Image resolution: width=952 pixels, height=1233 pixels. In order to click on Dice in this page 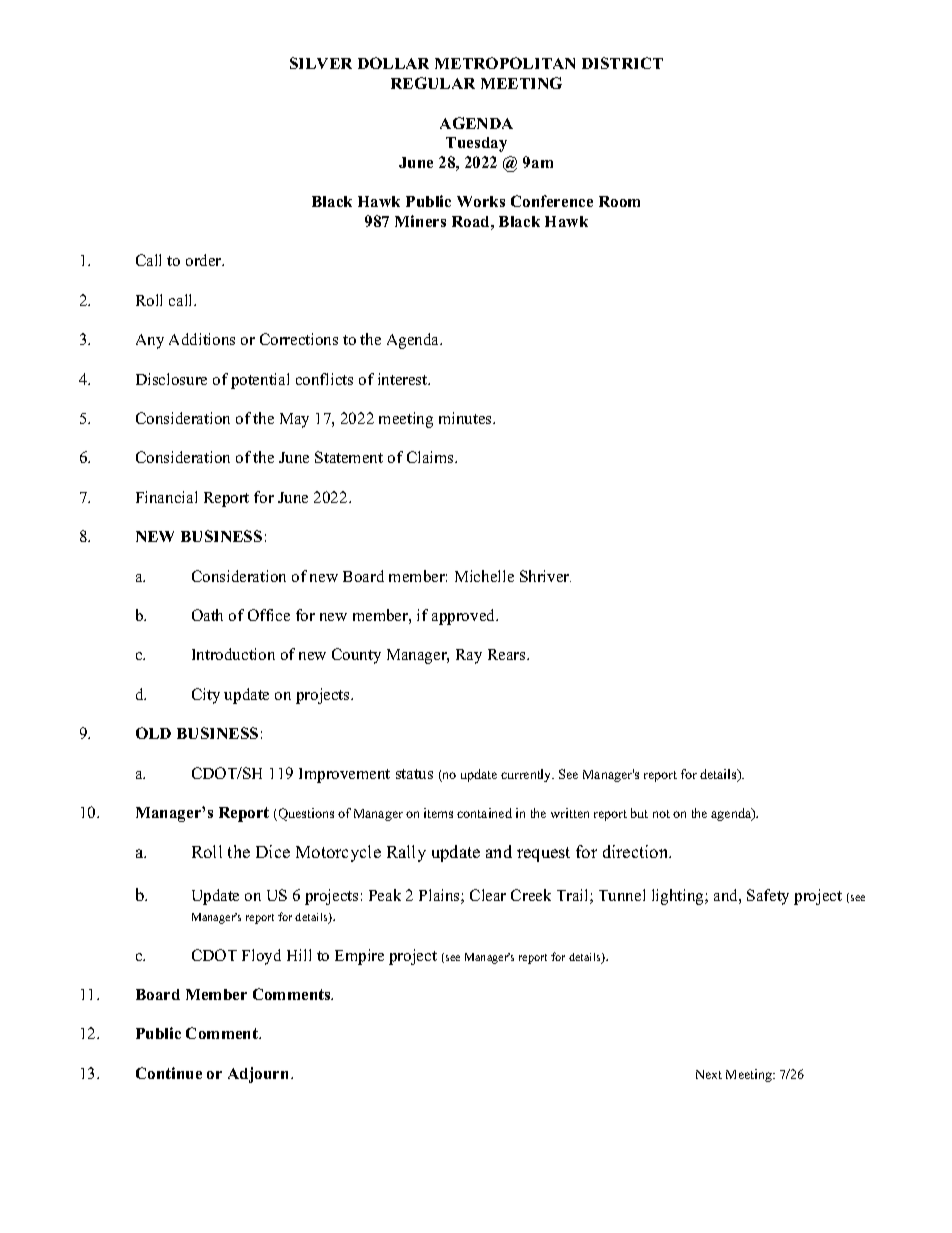, I will do `click(273, 851)`.
